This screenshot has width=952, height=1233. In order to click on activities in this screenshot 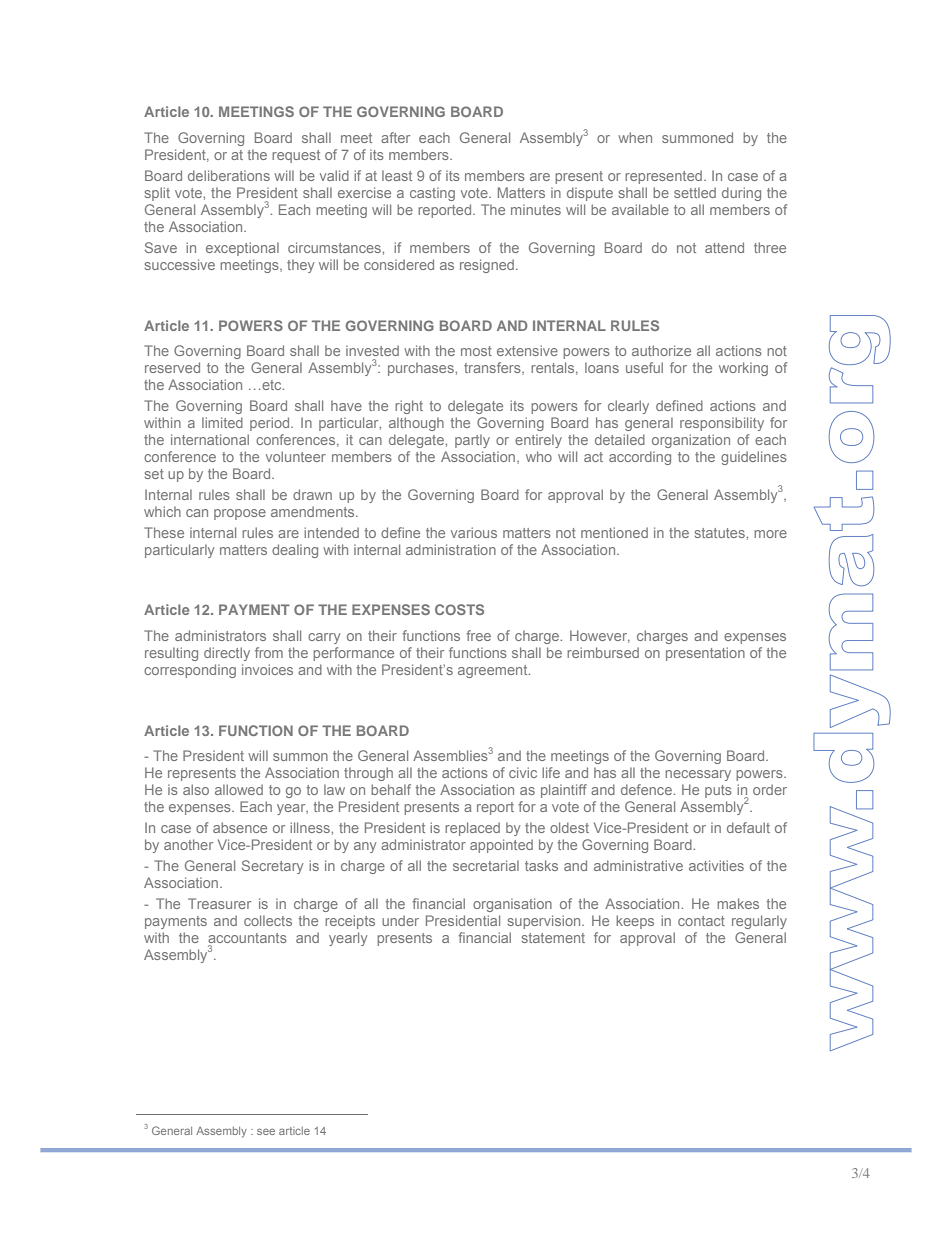, I will do `click(716, 865)`.
